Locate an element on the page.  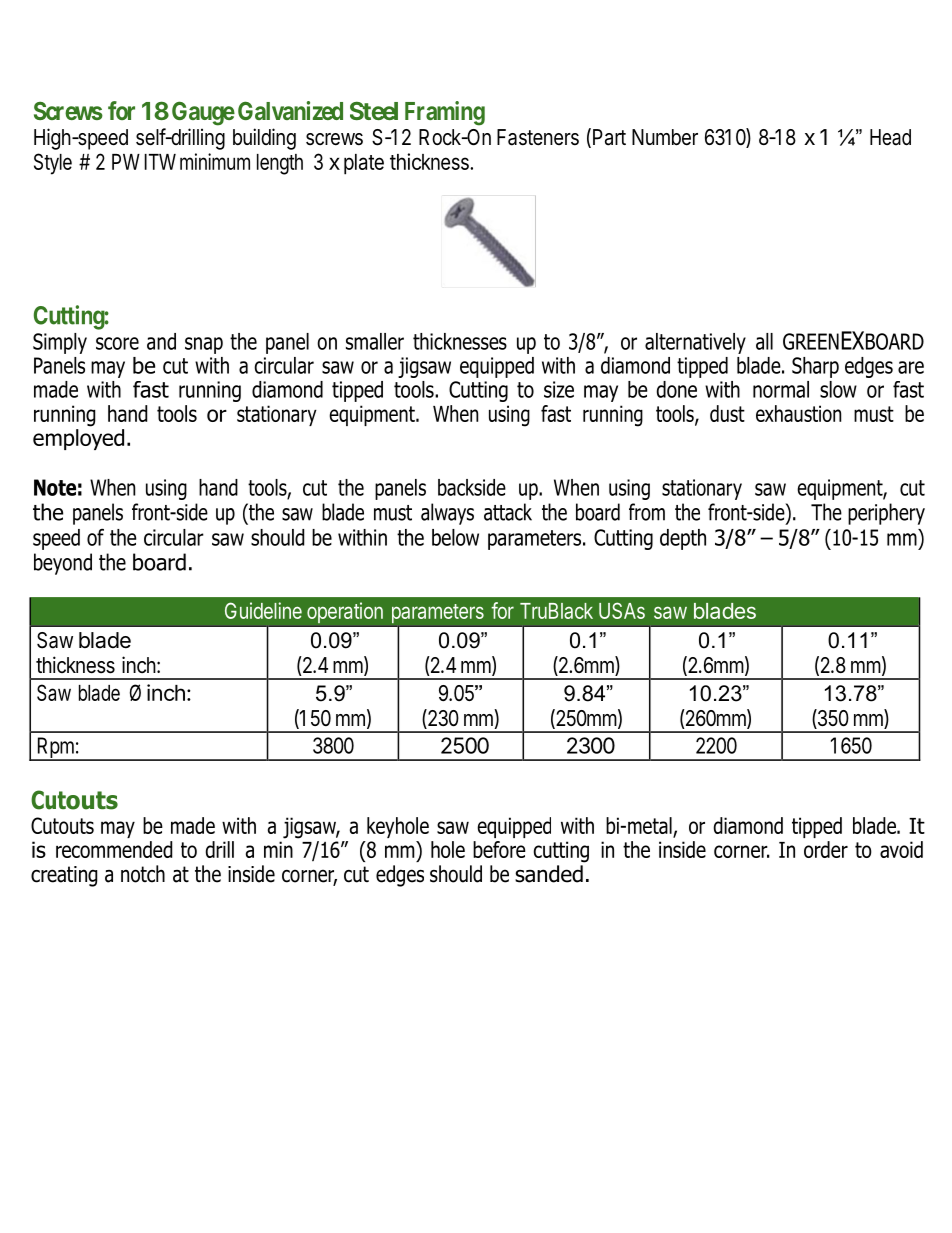
Head is located at coordinates (890, 137).
